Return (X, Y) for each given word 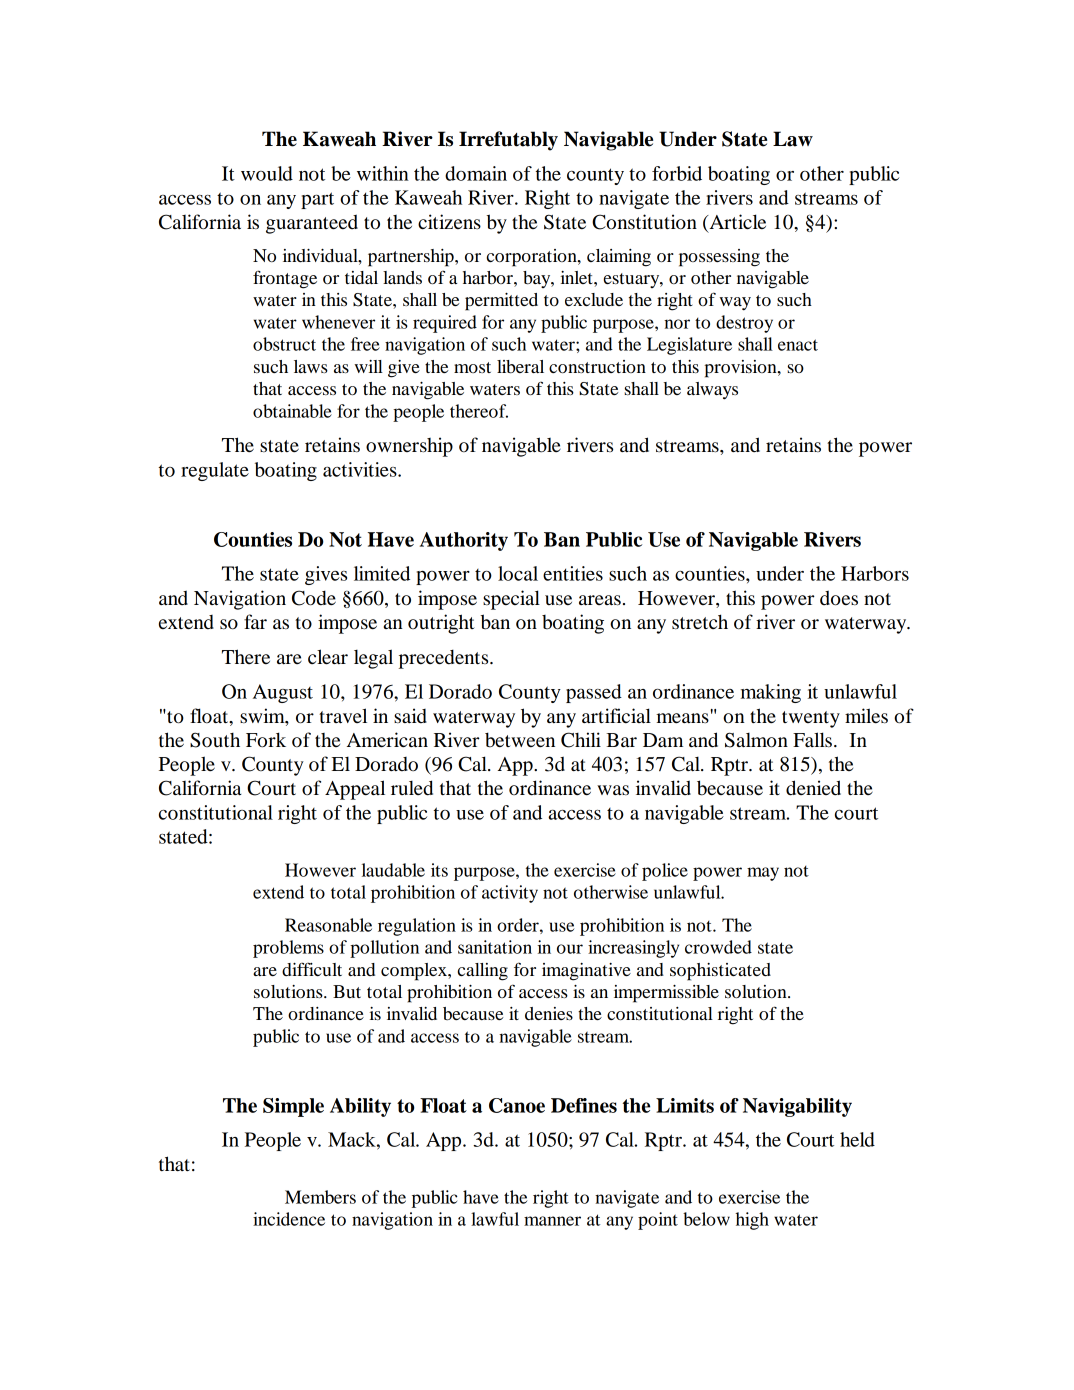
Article (736, 223)
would (267, 173)
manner (552, 1221)
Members (320, 1197)
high (752, 1221)
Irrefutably (508, 141)
